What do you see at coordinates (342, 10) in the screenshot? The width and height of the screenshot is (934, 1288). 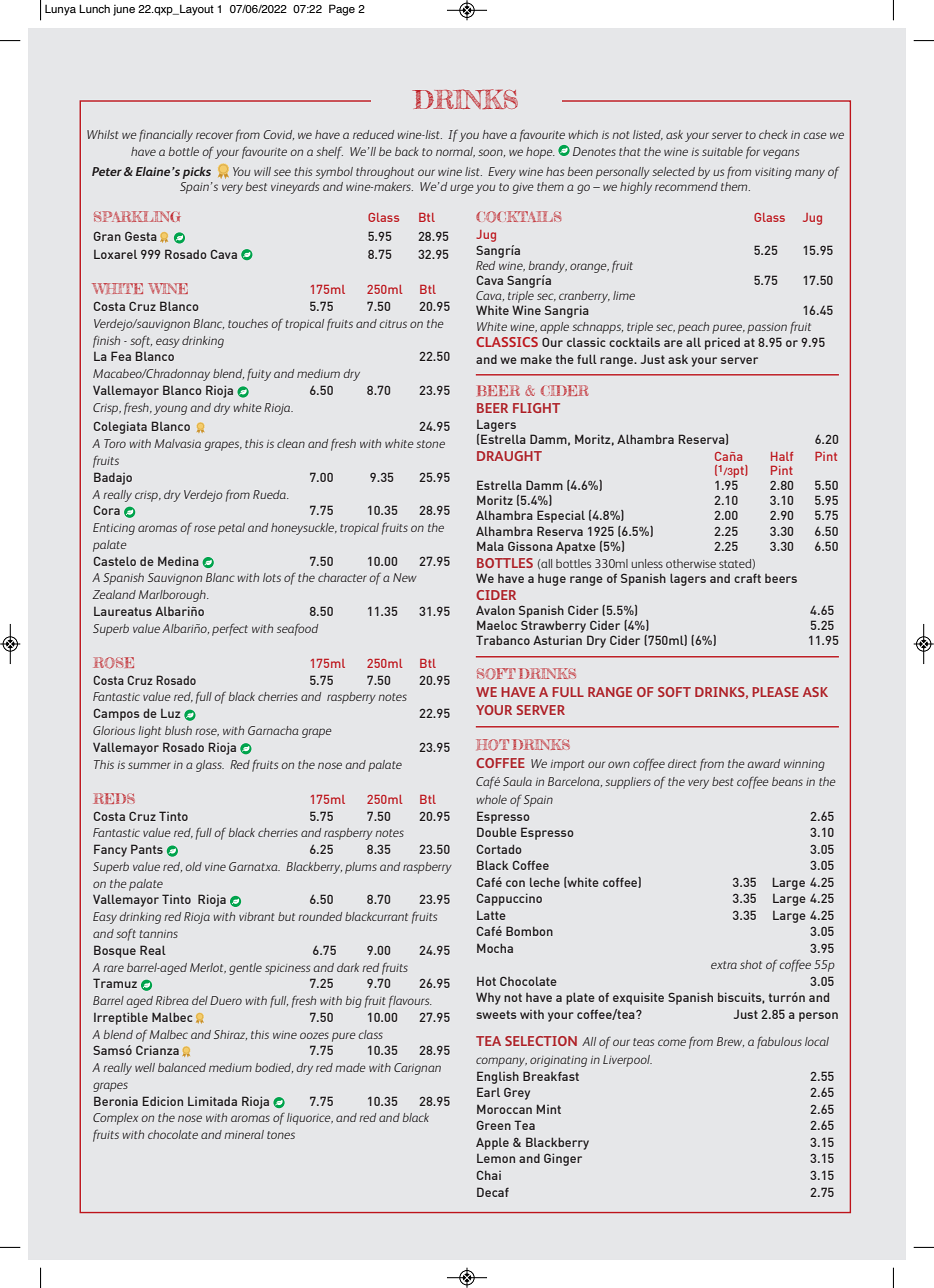 I see `Page` at bounding box center [342, 10].
